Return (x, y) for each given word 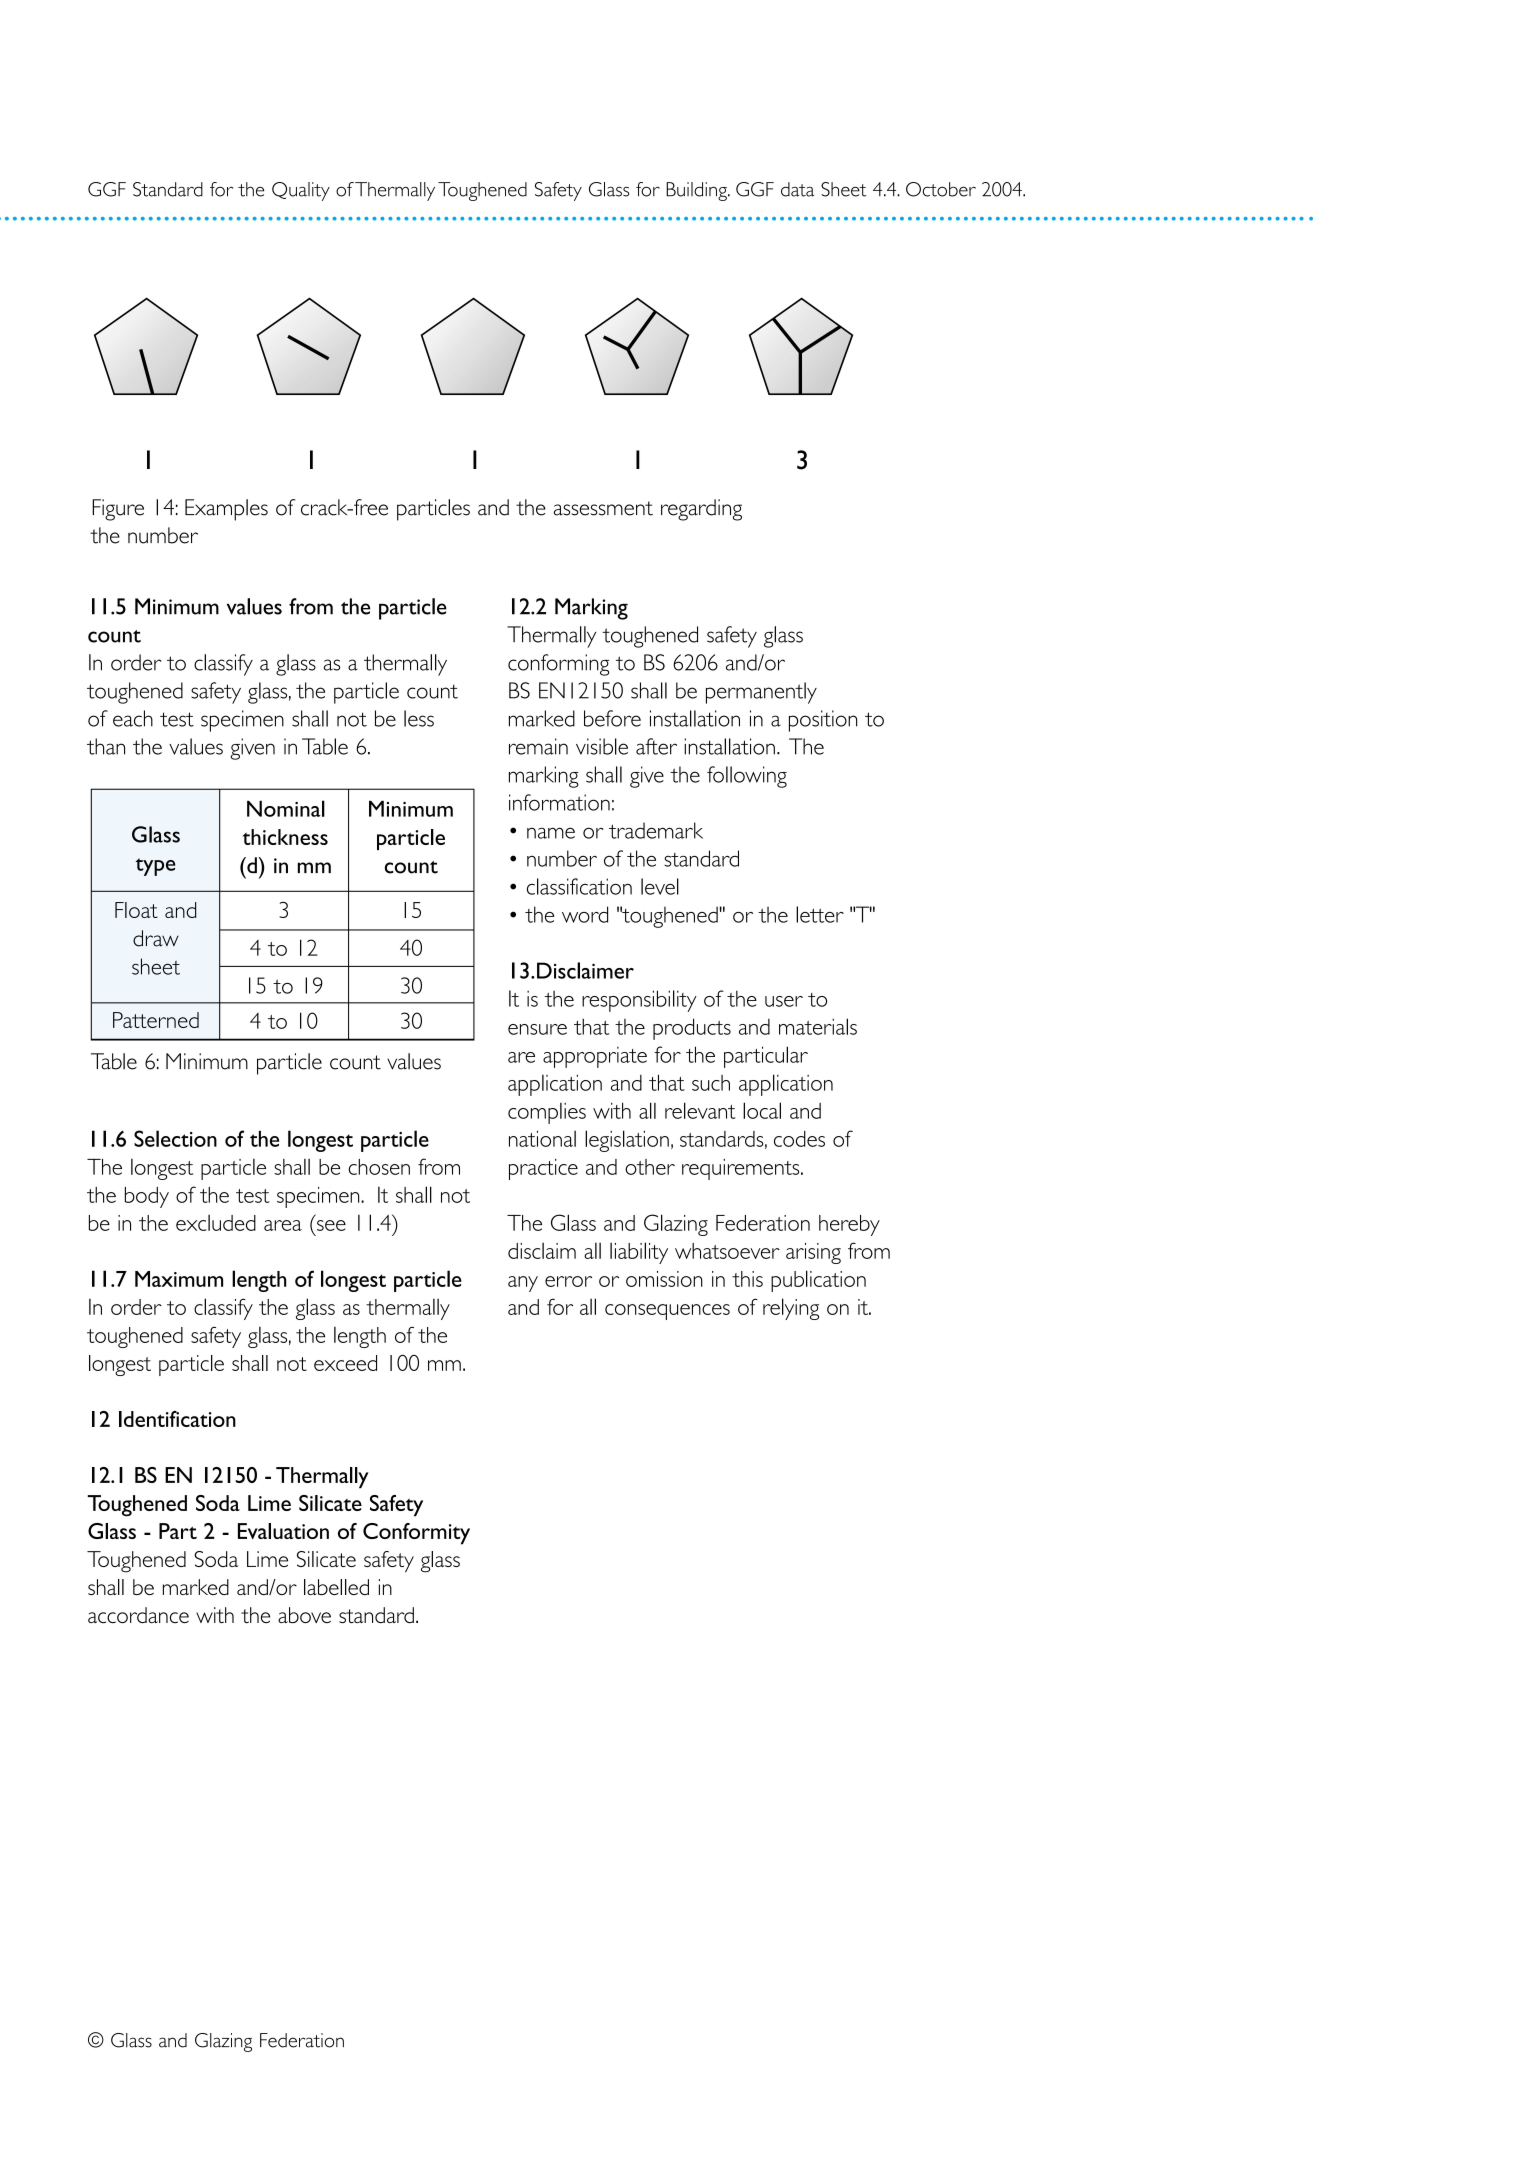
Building (697, 191)
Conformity (416, 1534)
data (797, 189)
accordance (138, 1615)
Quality (301, 191)
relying (791, 1309)
